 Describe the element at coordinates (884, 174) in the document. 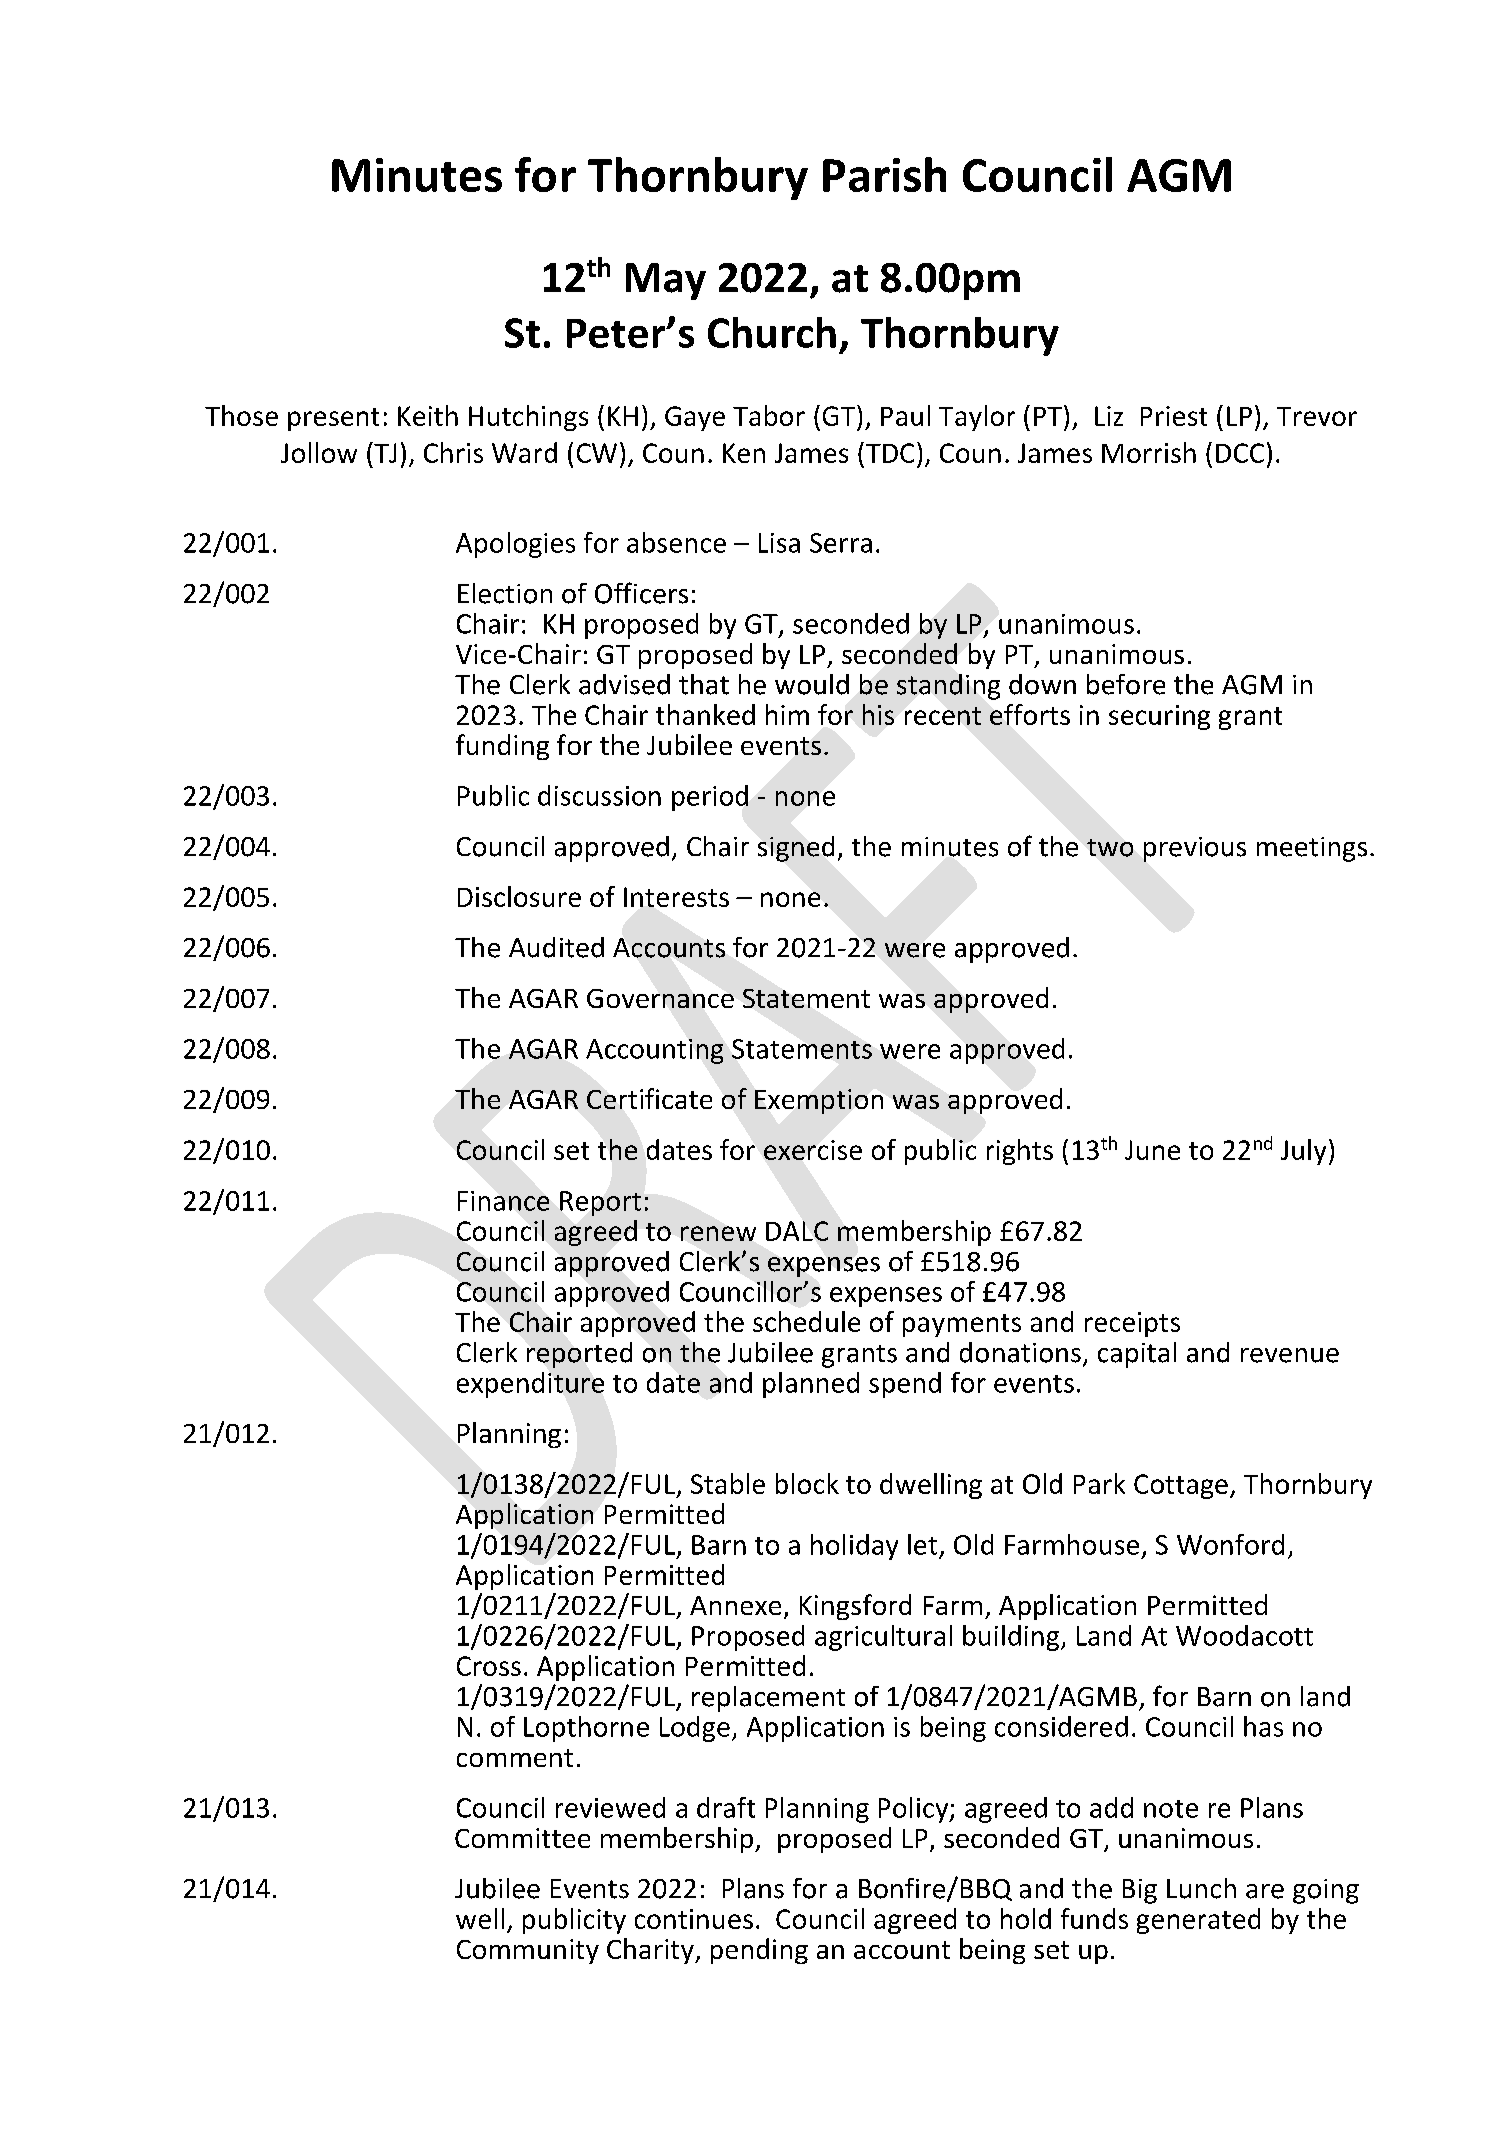

I see `Parish` at that location.
